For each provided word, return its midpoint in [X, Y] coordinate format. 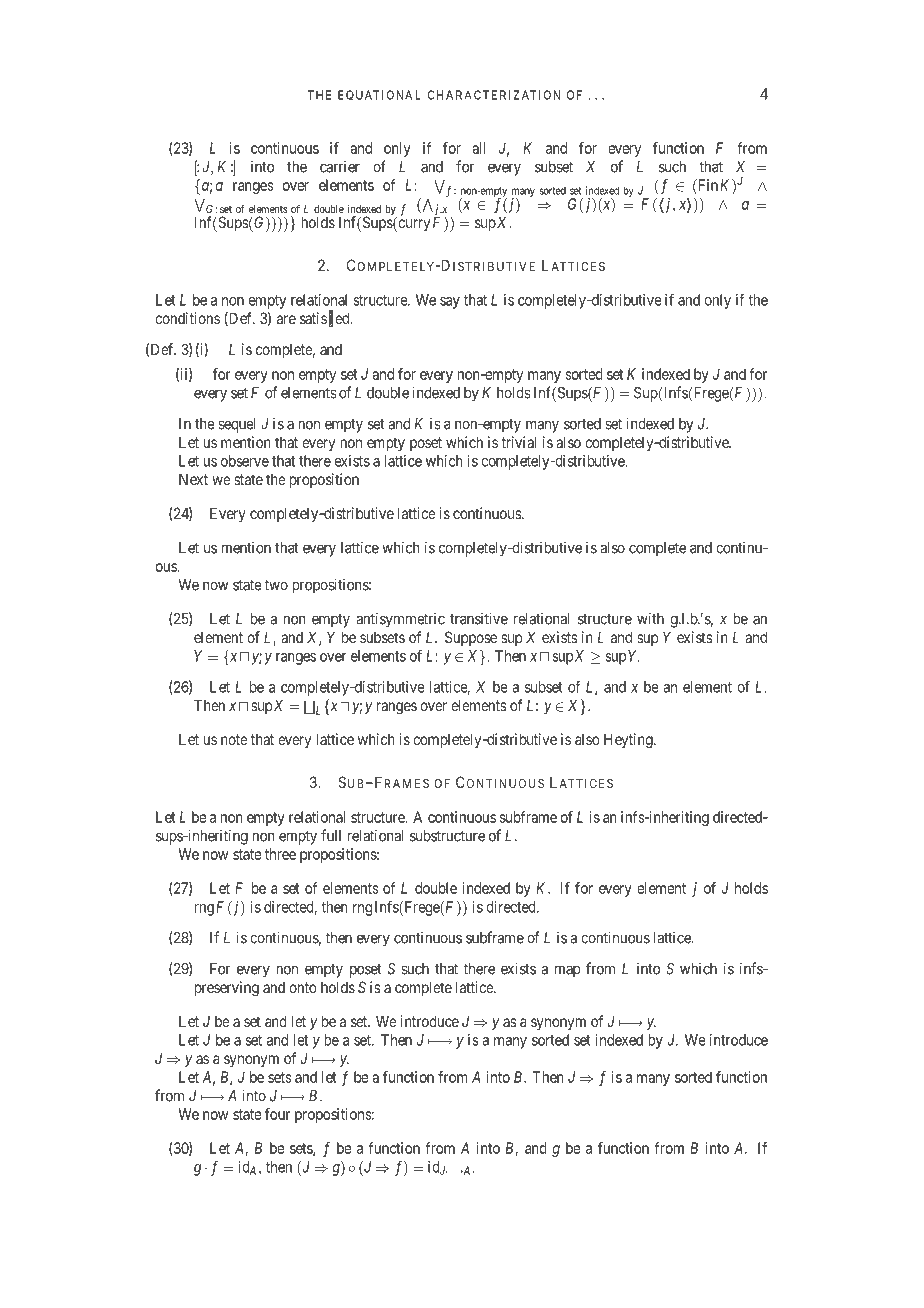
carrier [340, 166]
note [234, 739]
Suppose [471, 638]
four [277, 1114]
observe [245, 461]
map [567, 971]
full [331, 835]
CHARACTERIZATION [493, 95]
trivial [518, 442]
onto [303, 987]
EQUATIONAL [379, 95]
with [650, 618]
